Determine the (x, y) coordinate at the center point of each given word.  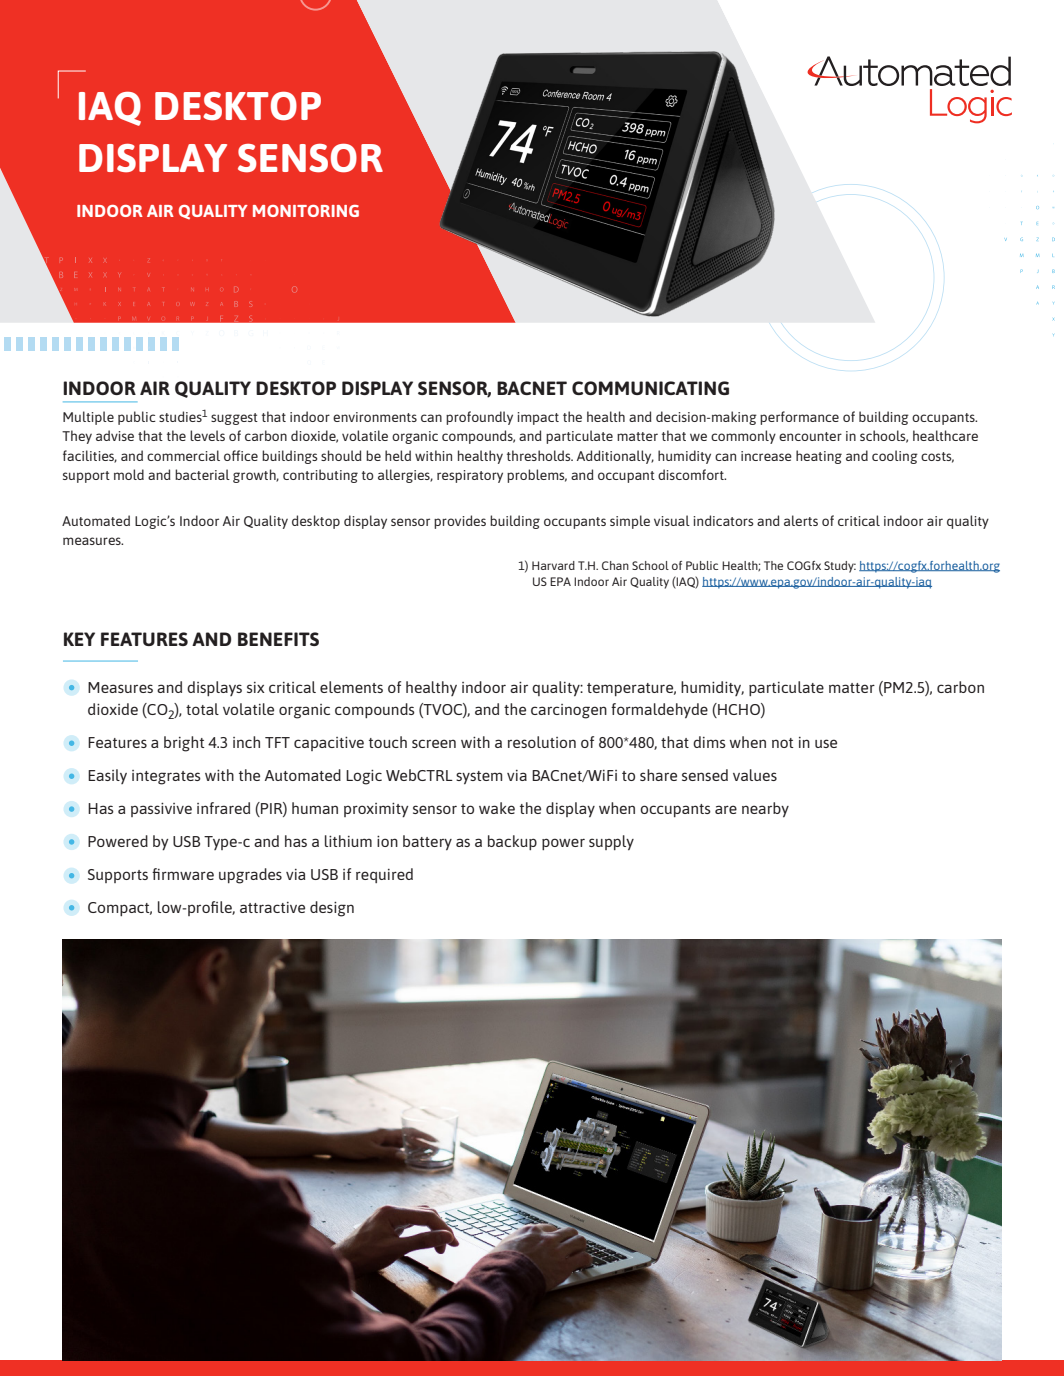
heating (819, 457)
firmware (183, 874)
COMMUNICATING (650, 388)
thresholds (540, 455)
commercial (183, 455)
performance (799, 418)
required (384, 875)
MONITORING (306, 211)
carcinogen (569, 711)
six (256, 687)
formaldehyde (659, 711)
